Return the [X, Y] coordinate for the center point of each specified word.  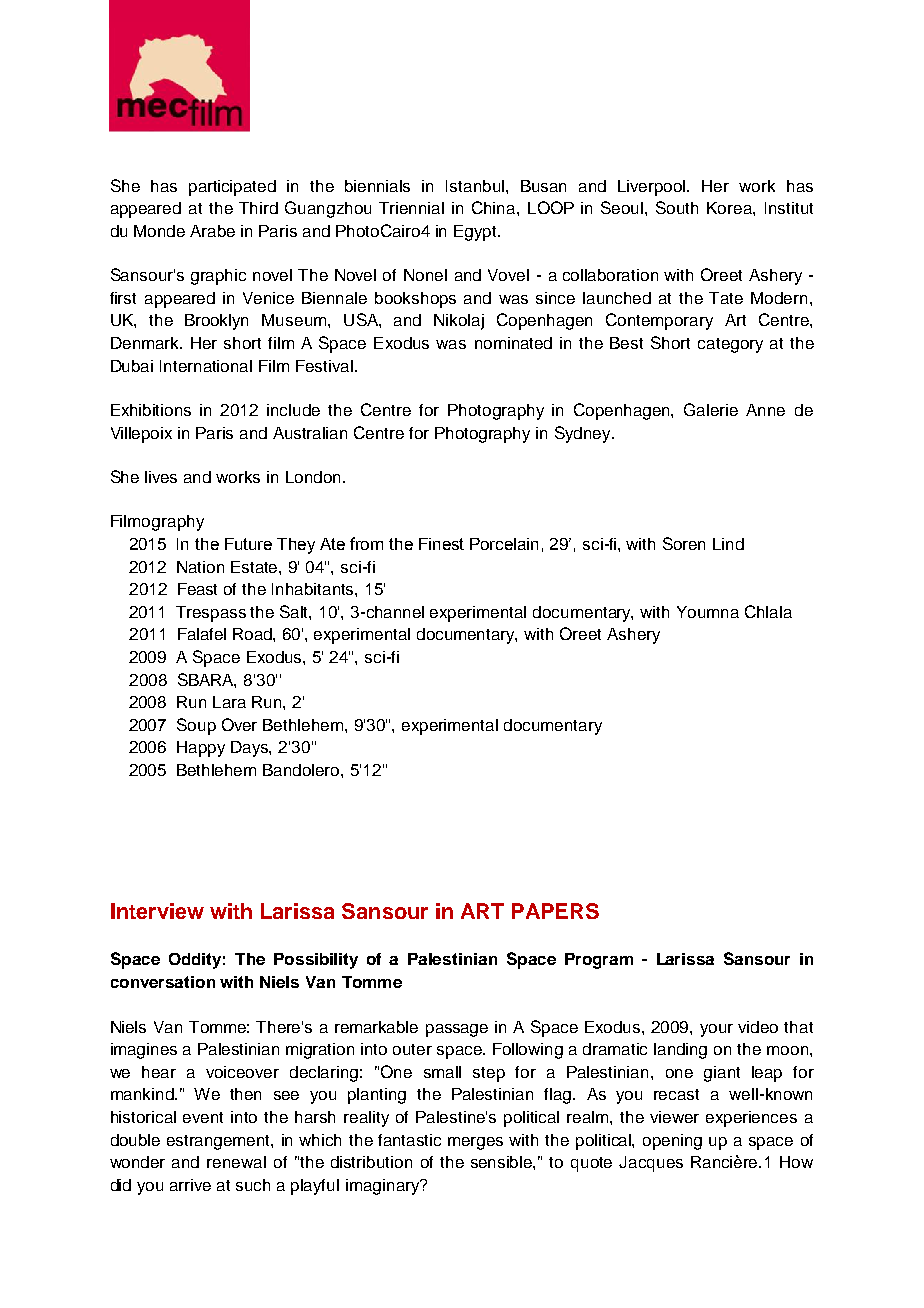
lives [161, 477]
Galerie [711, 409]
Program [599, 961]
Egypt [476, 233]
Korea [730, 208]
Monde [159, 231]
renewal [236, 1162]
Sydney [584, 434]
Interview [157, 911]
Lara [229, 702]
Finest [441, 544]
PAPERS [555, 911]
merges [475, 1143]
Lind [728, 544]
